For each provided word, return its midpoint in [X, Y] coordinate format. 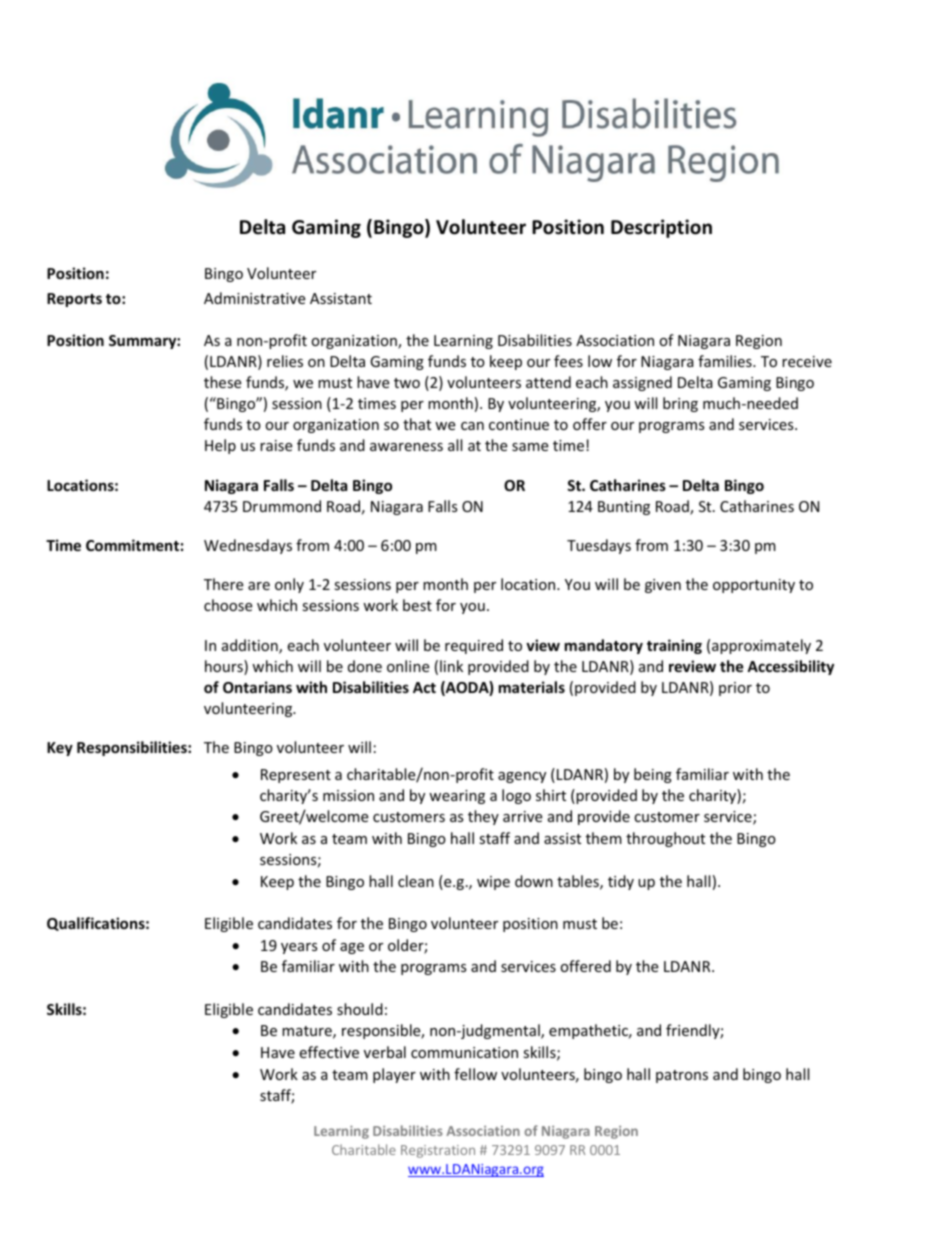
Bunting [624, 508]
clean [416, 881]
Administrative [254, 298]
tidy [621, 882]
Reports [74, 300]
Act [424, 687]
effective [329, 1052]
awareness [406, 447]
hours [225, 667]
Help [220, 446]
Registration [438, 1151]
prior [735, 689]
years [299, 948]
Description [661, 228]
